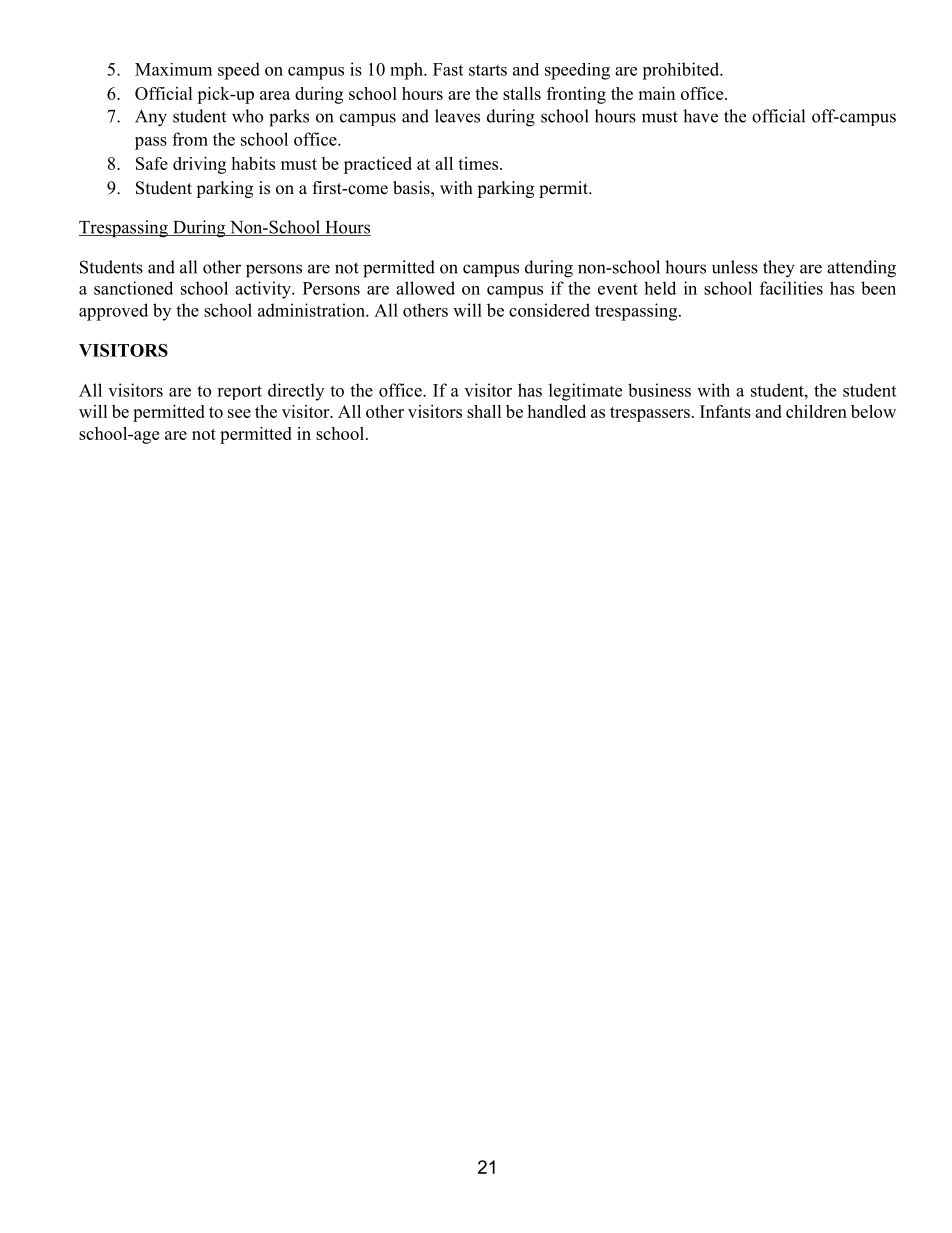 The width and height of the screenshot is (952, 1233). Describe the element at coordinates (488, 70) in the screenshot. I see `starts` at that location.
